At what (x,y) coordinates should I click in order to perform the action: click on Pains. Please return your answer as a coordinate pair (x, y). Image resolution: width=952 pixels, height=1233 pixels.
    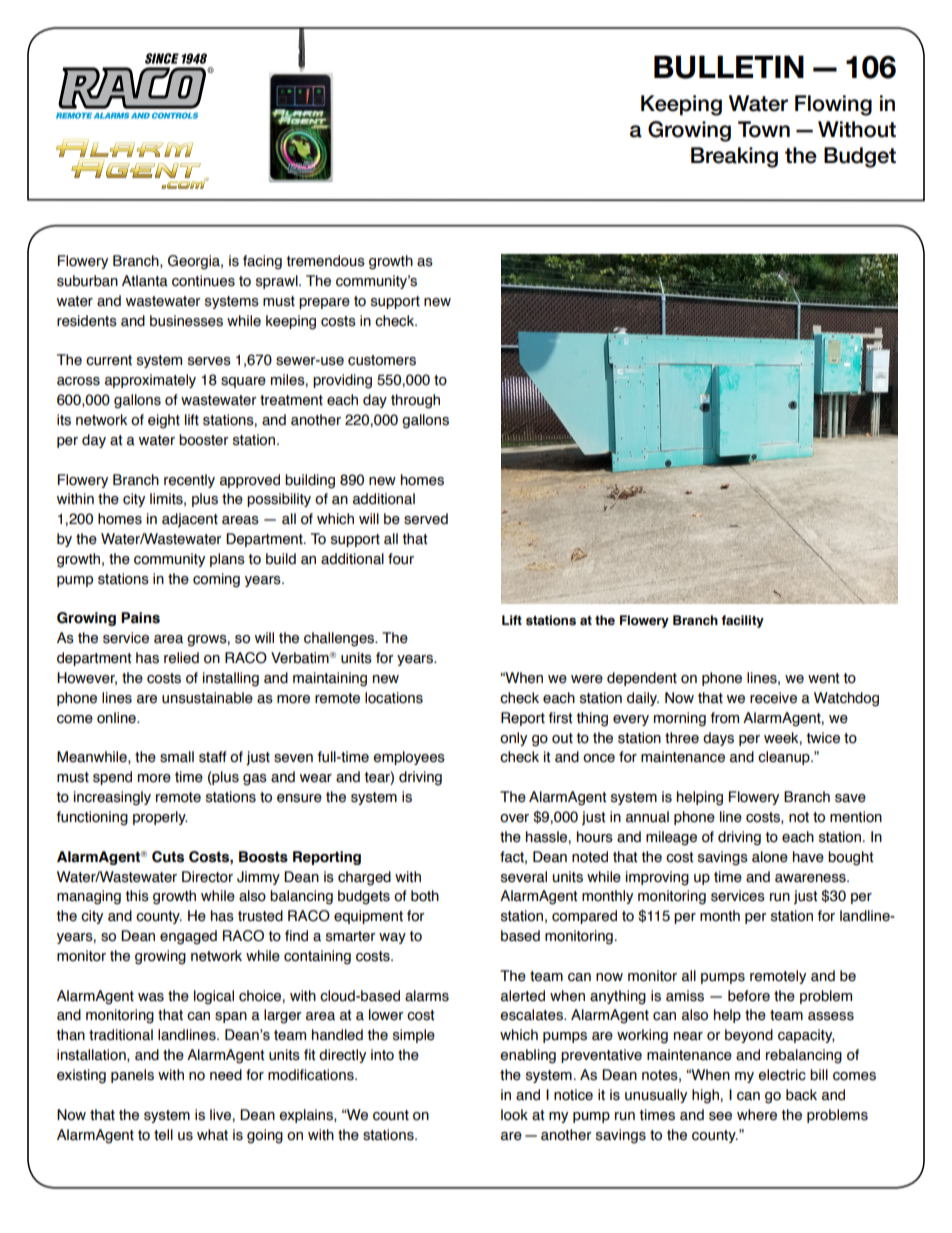
    Looking at the image, I should click on (140, 618).
